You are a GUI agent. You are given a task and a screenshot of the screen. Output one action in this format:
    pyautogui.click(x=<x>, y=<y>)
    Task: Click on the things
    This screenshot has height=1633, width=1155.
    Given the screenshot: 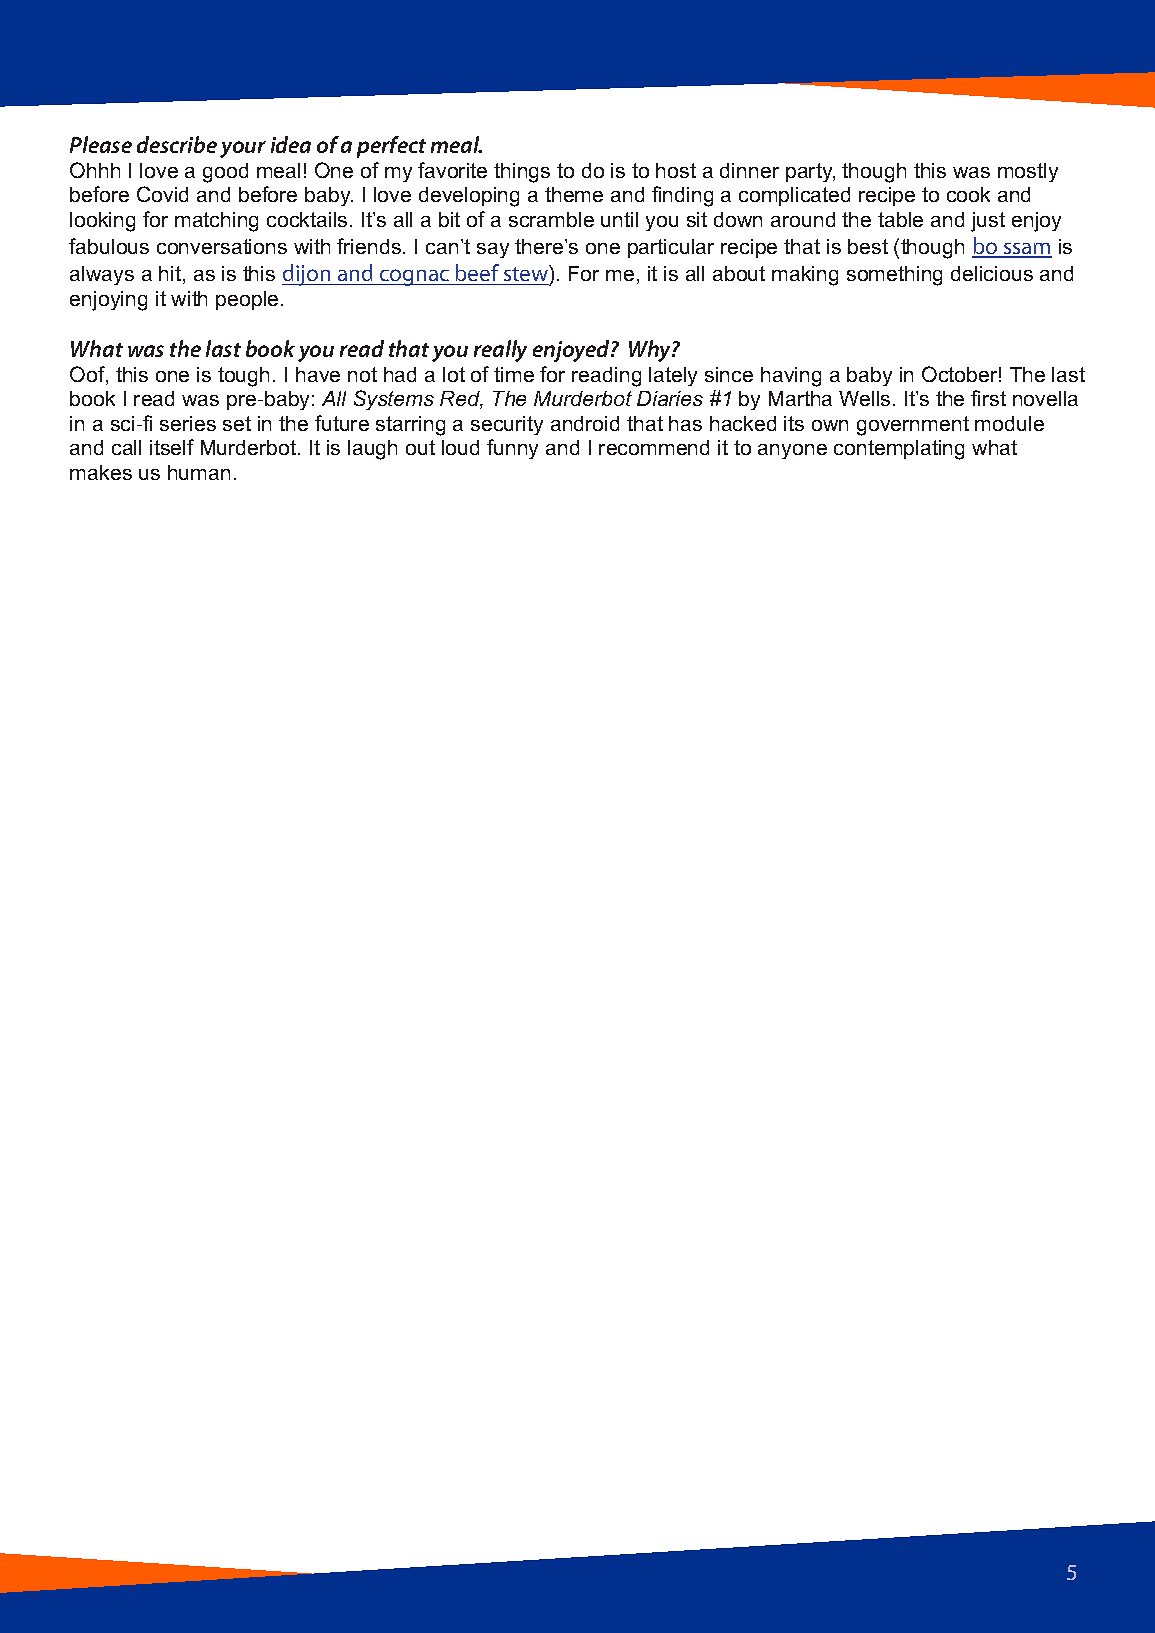 What is the action you would take?
    pyautogui.click(x=522, y=173)
